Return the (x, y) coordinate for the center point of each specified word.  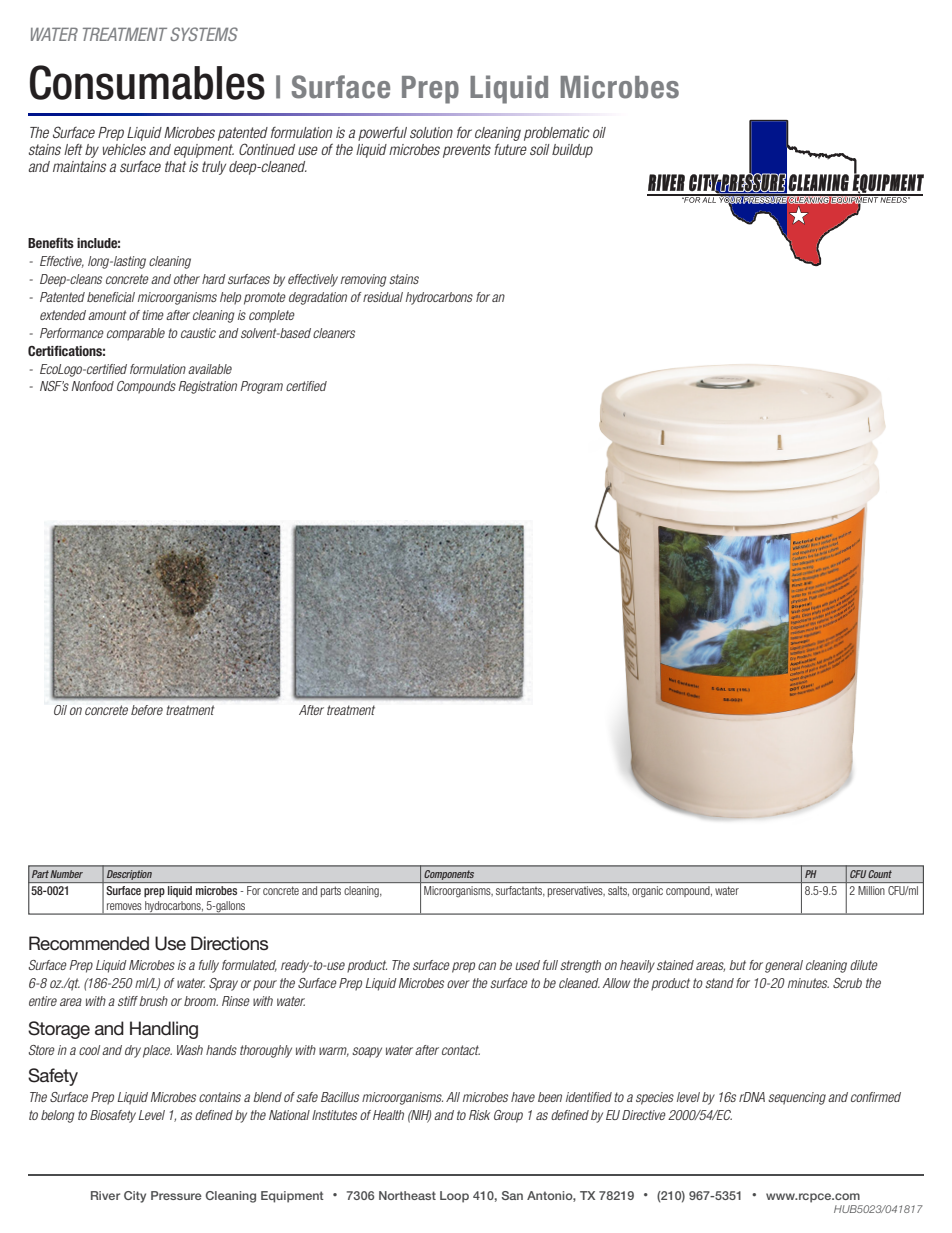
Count (880, 874)
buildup (572, 151)
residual (383, 297)
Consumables (147, 82)
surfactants (520, 891)
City (135, 1197)
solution (431, 132)
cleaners (334, 333)
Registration (207, 387)
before (147, 710)
